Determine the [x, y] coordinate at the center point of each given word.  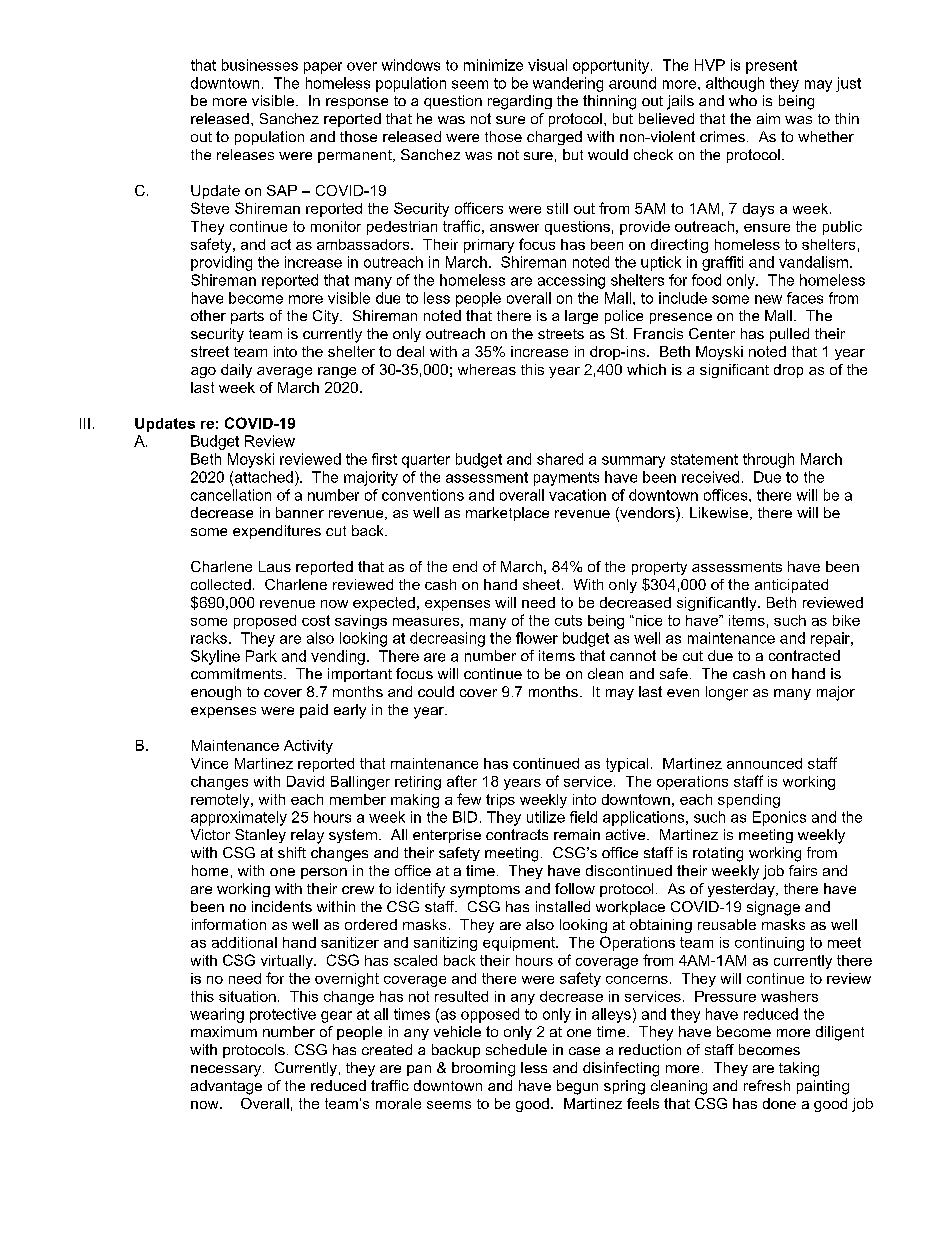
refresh [767, 1085]
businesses [260, 65]
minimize [493, 65]
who [743, 100]
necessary [226, 1071]
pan [419, 1070]
